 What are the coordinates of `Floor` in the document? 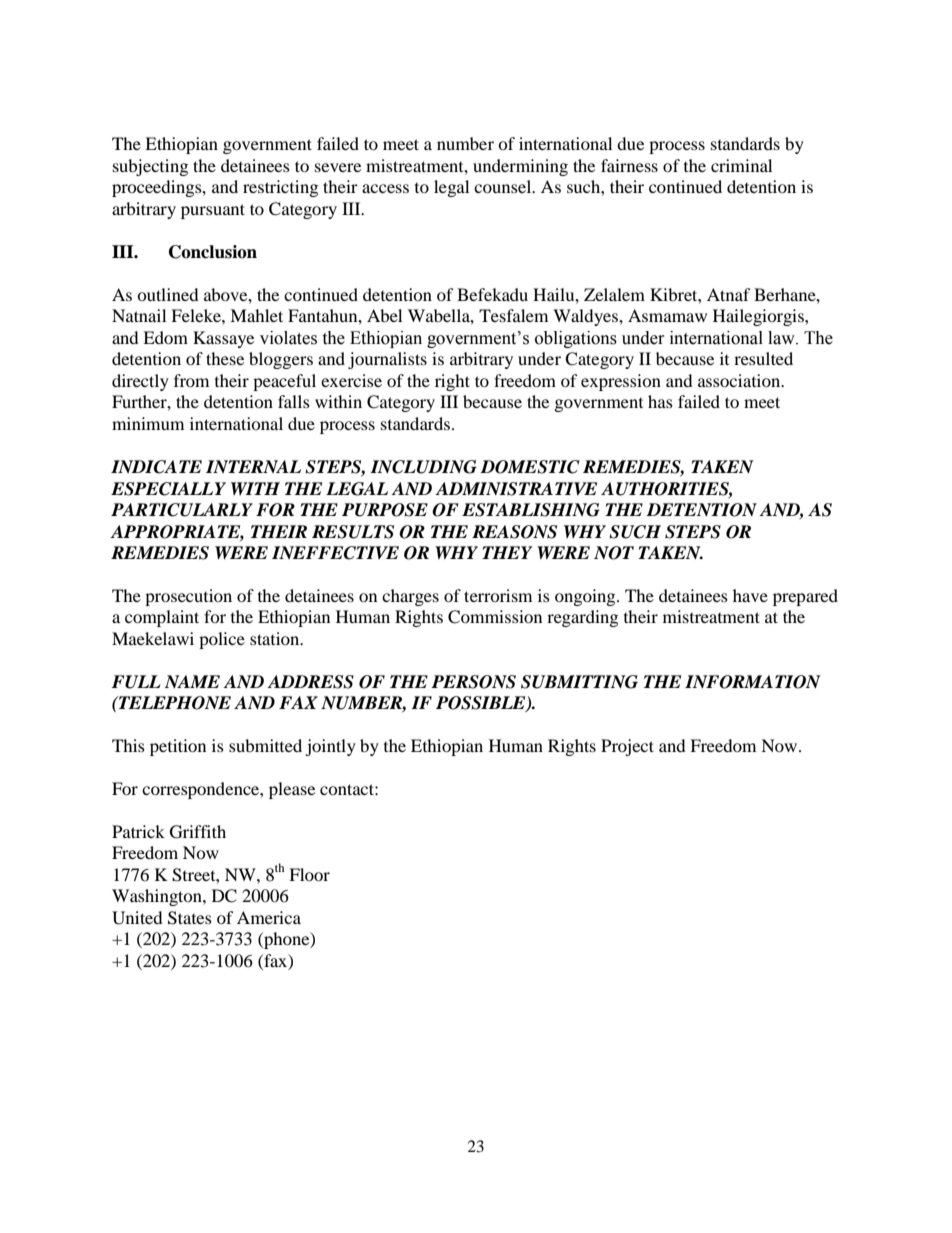 It's located at (309, 874).
